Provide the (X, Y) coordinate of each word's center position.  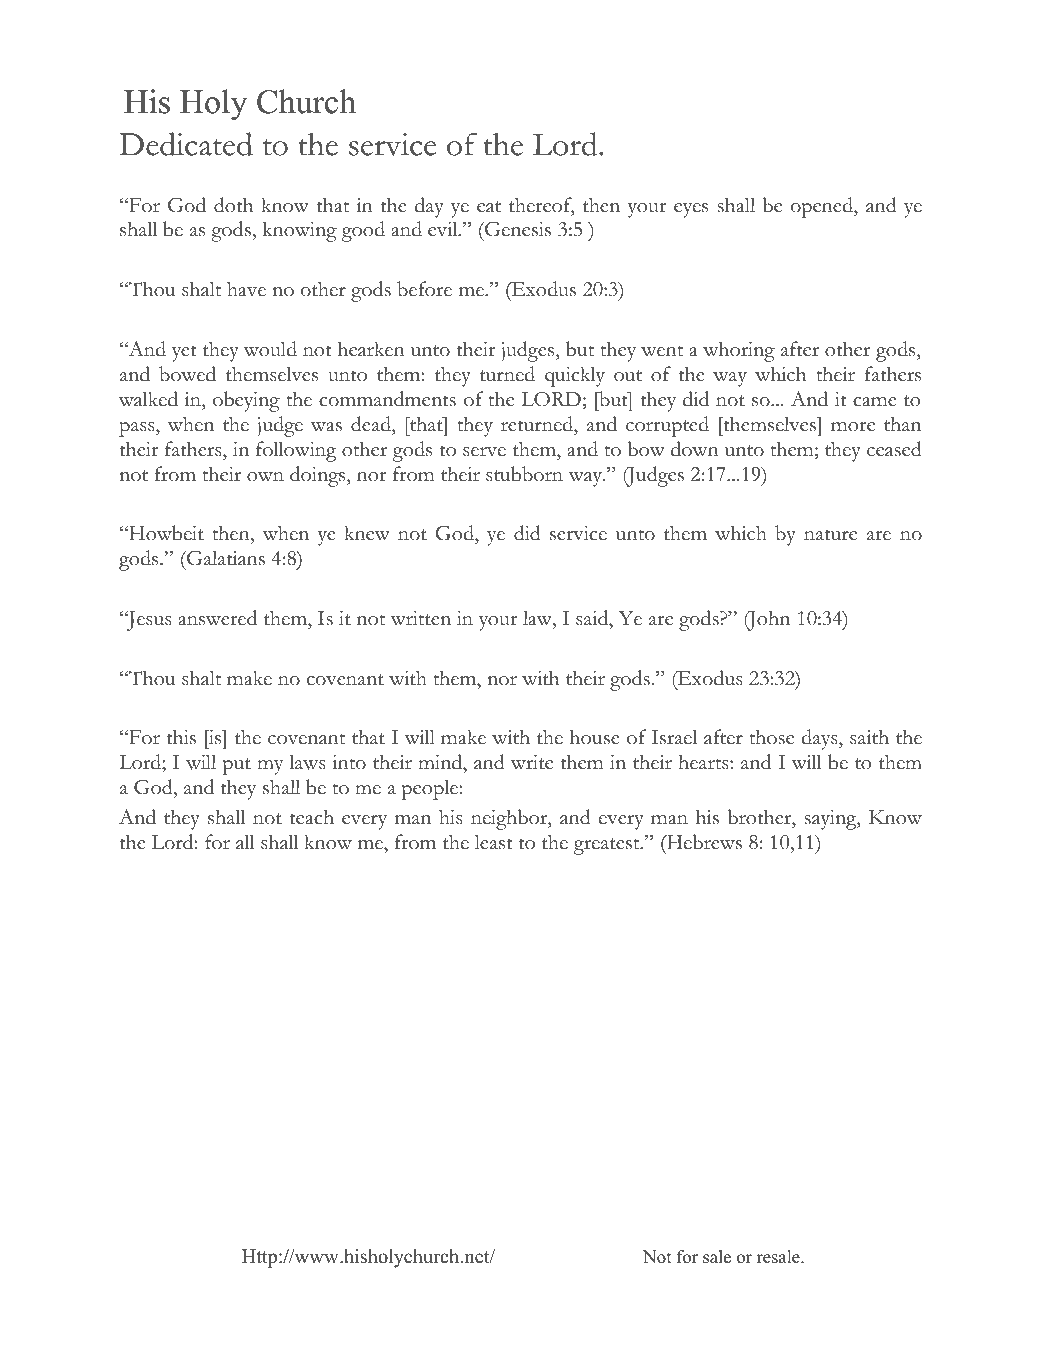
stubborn (524, 474)
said (593, 618)
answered (217, 618)
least (494, 842)
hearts (704, 762)
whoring (739, 351)
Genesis (517, 229)
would (270, 349)
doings (319, 476)
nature (830, 535)
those (771, 737)
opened (823, 207)
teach (312, 817)
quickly (575, 376)
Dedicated (186, 144)
